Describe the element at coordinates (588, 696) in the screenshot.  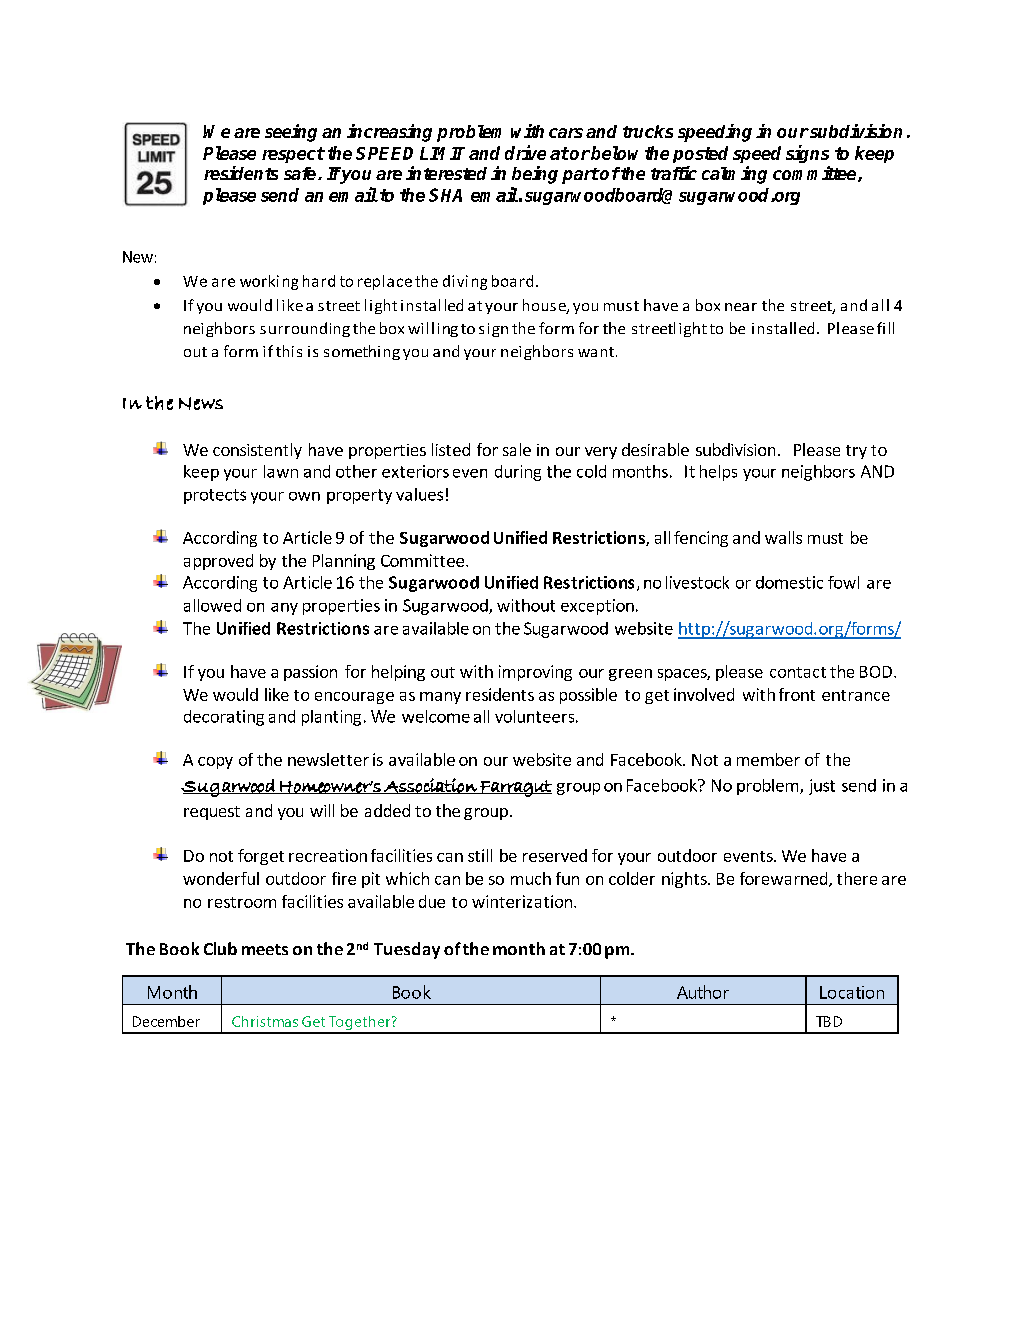
I see `possible` at that location.
